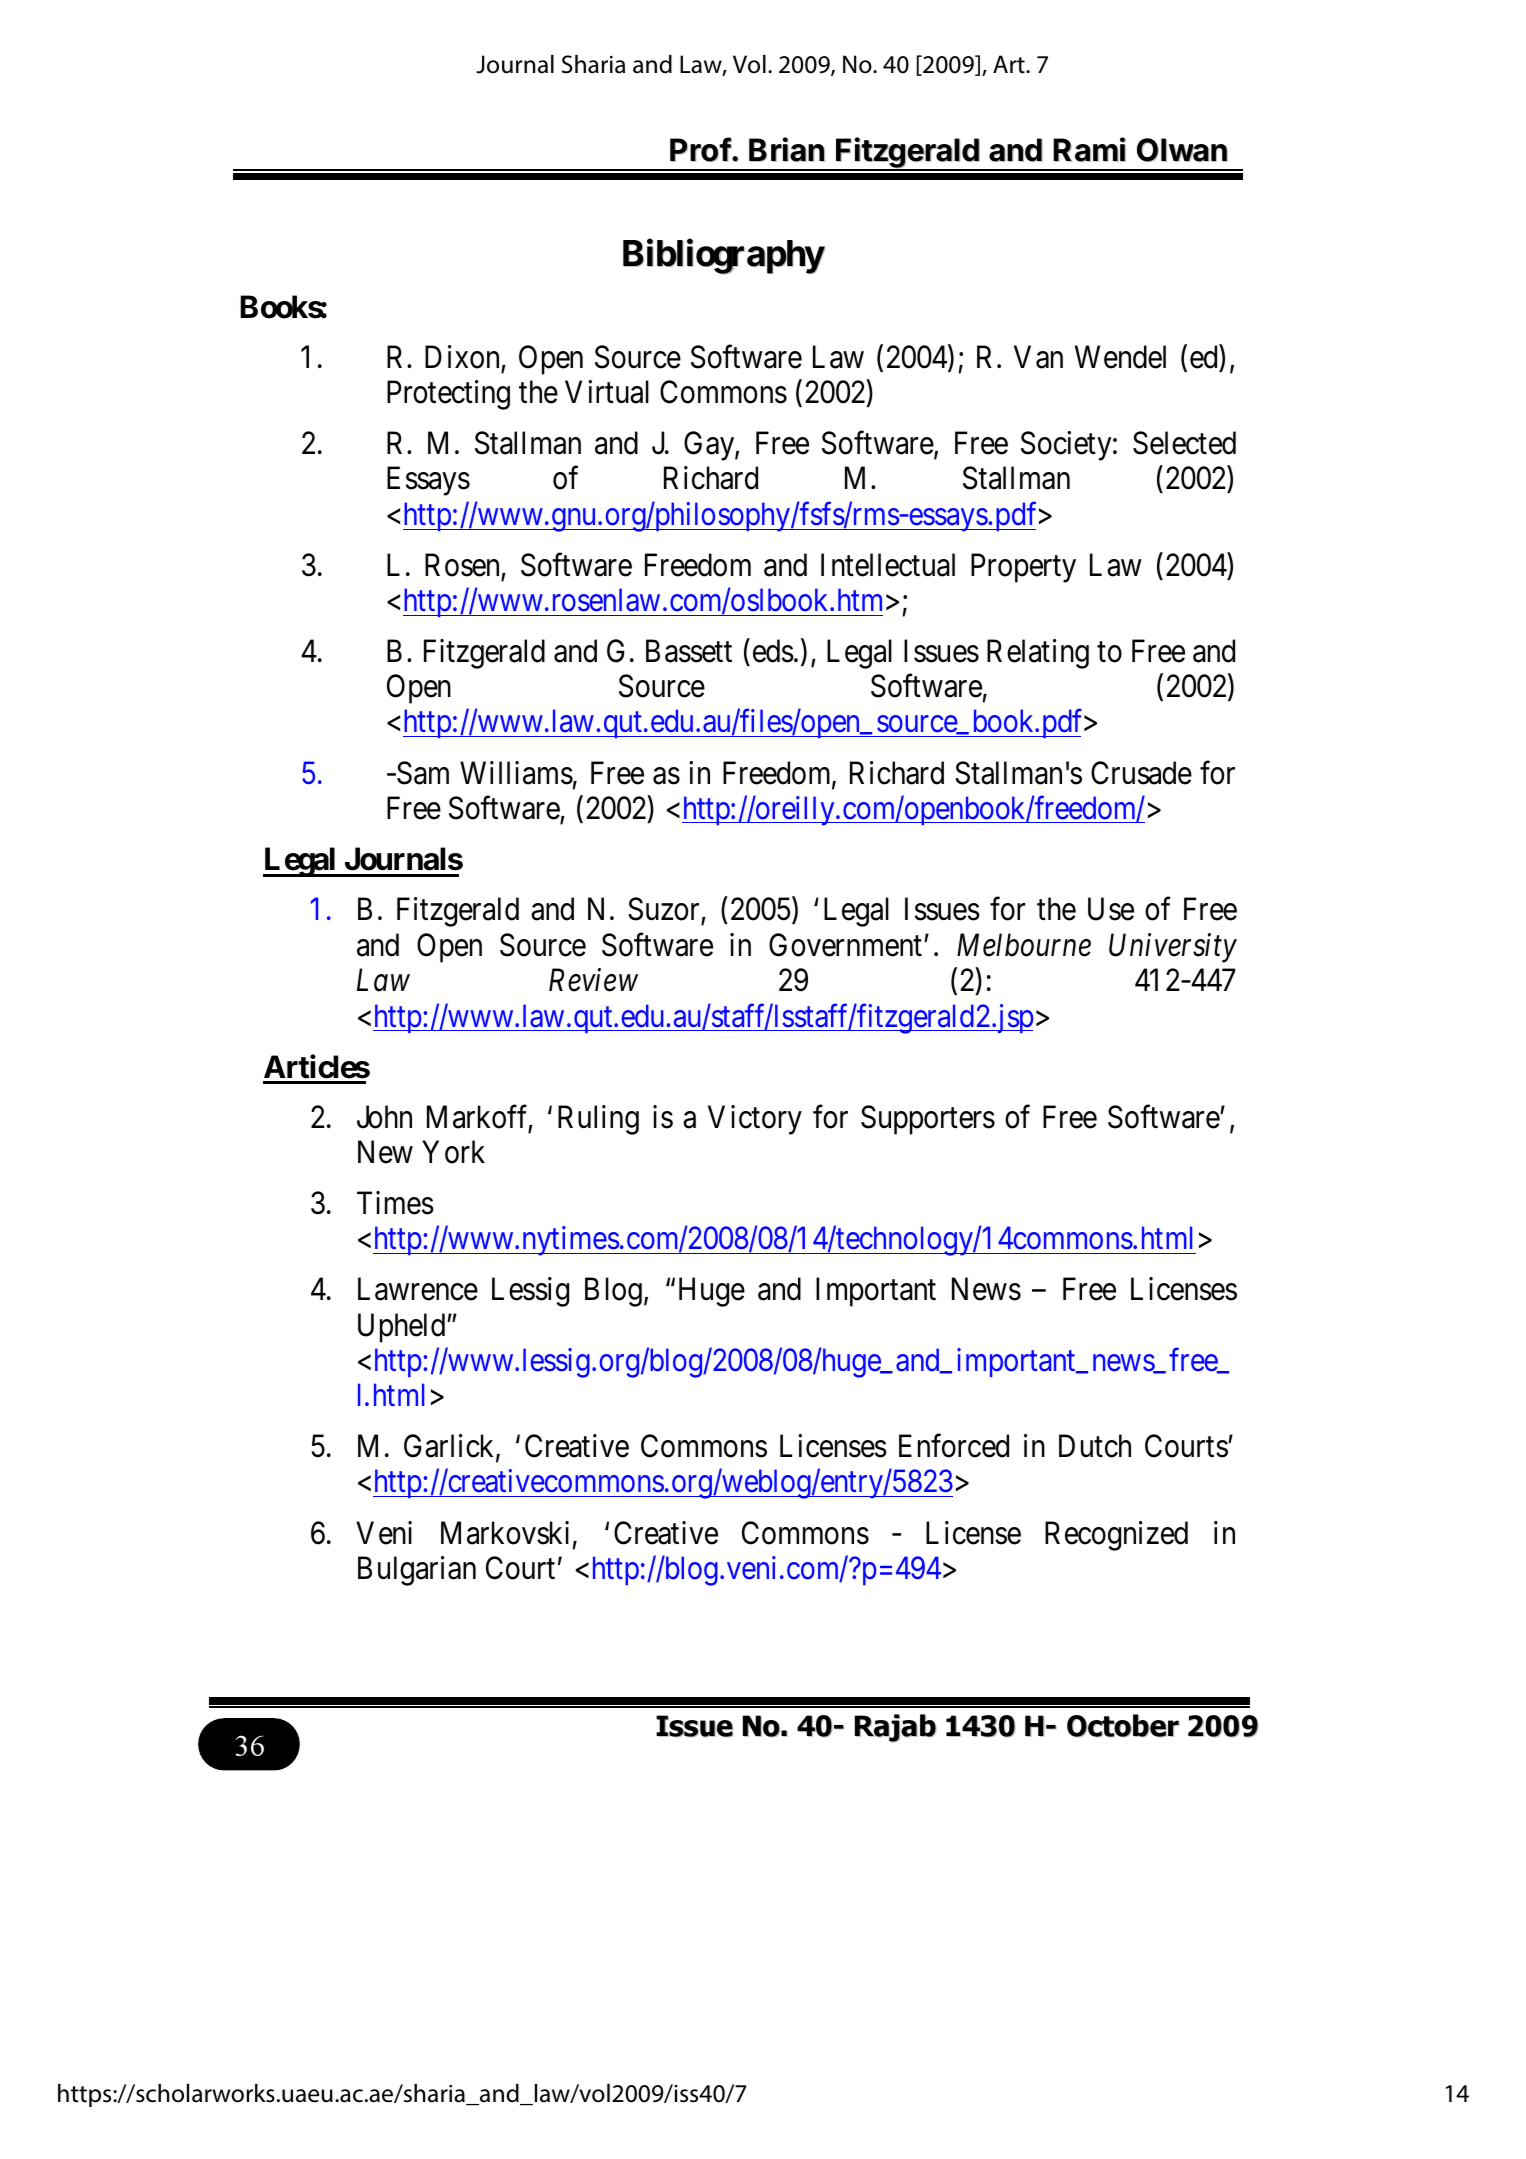 Image resolution: width=1526 pixels, height=2159 pixels. Describe the element at coordinates (1120, 357) in the screenshot. I see `Wendel` at that location.
